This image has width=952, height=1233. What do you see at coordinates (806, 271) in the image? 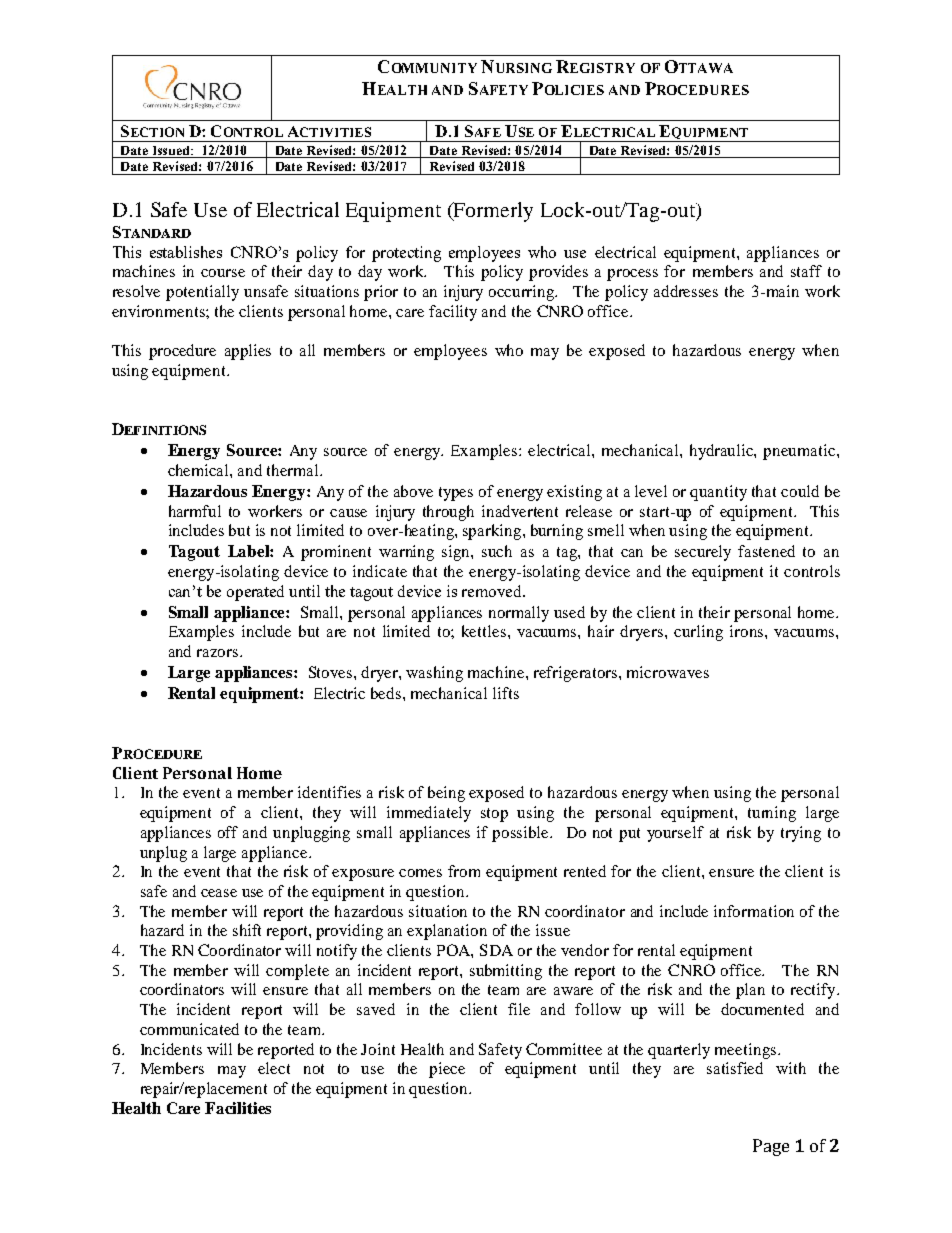
I see `staff` at bounding box center [806, 271].
